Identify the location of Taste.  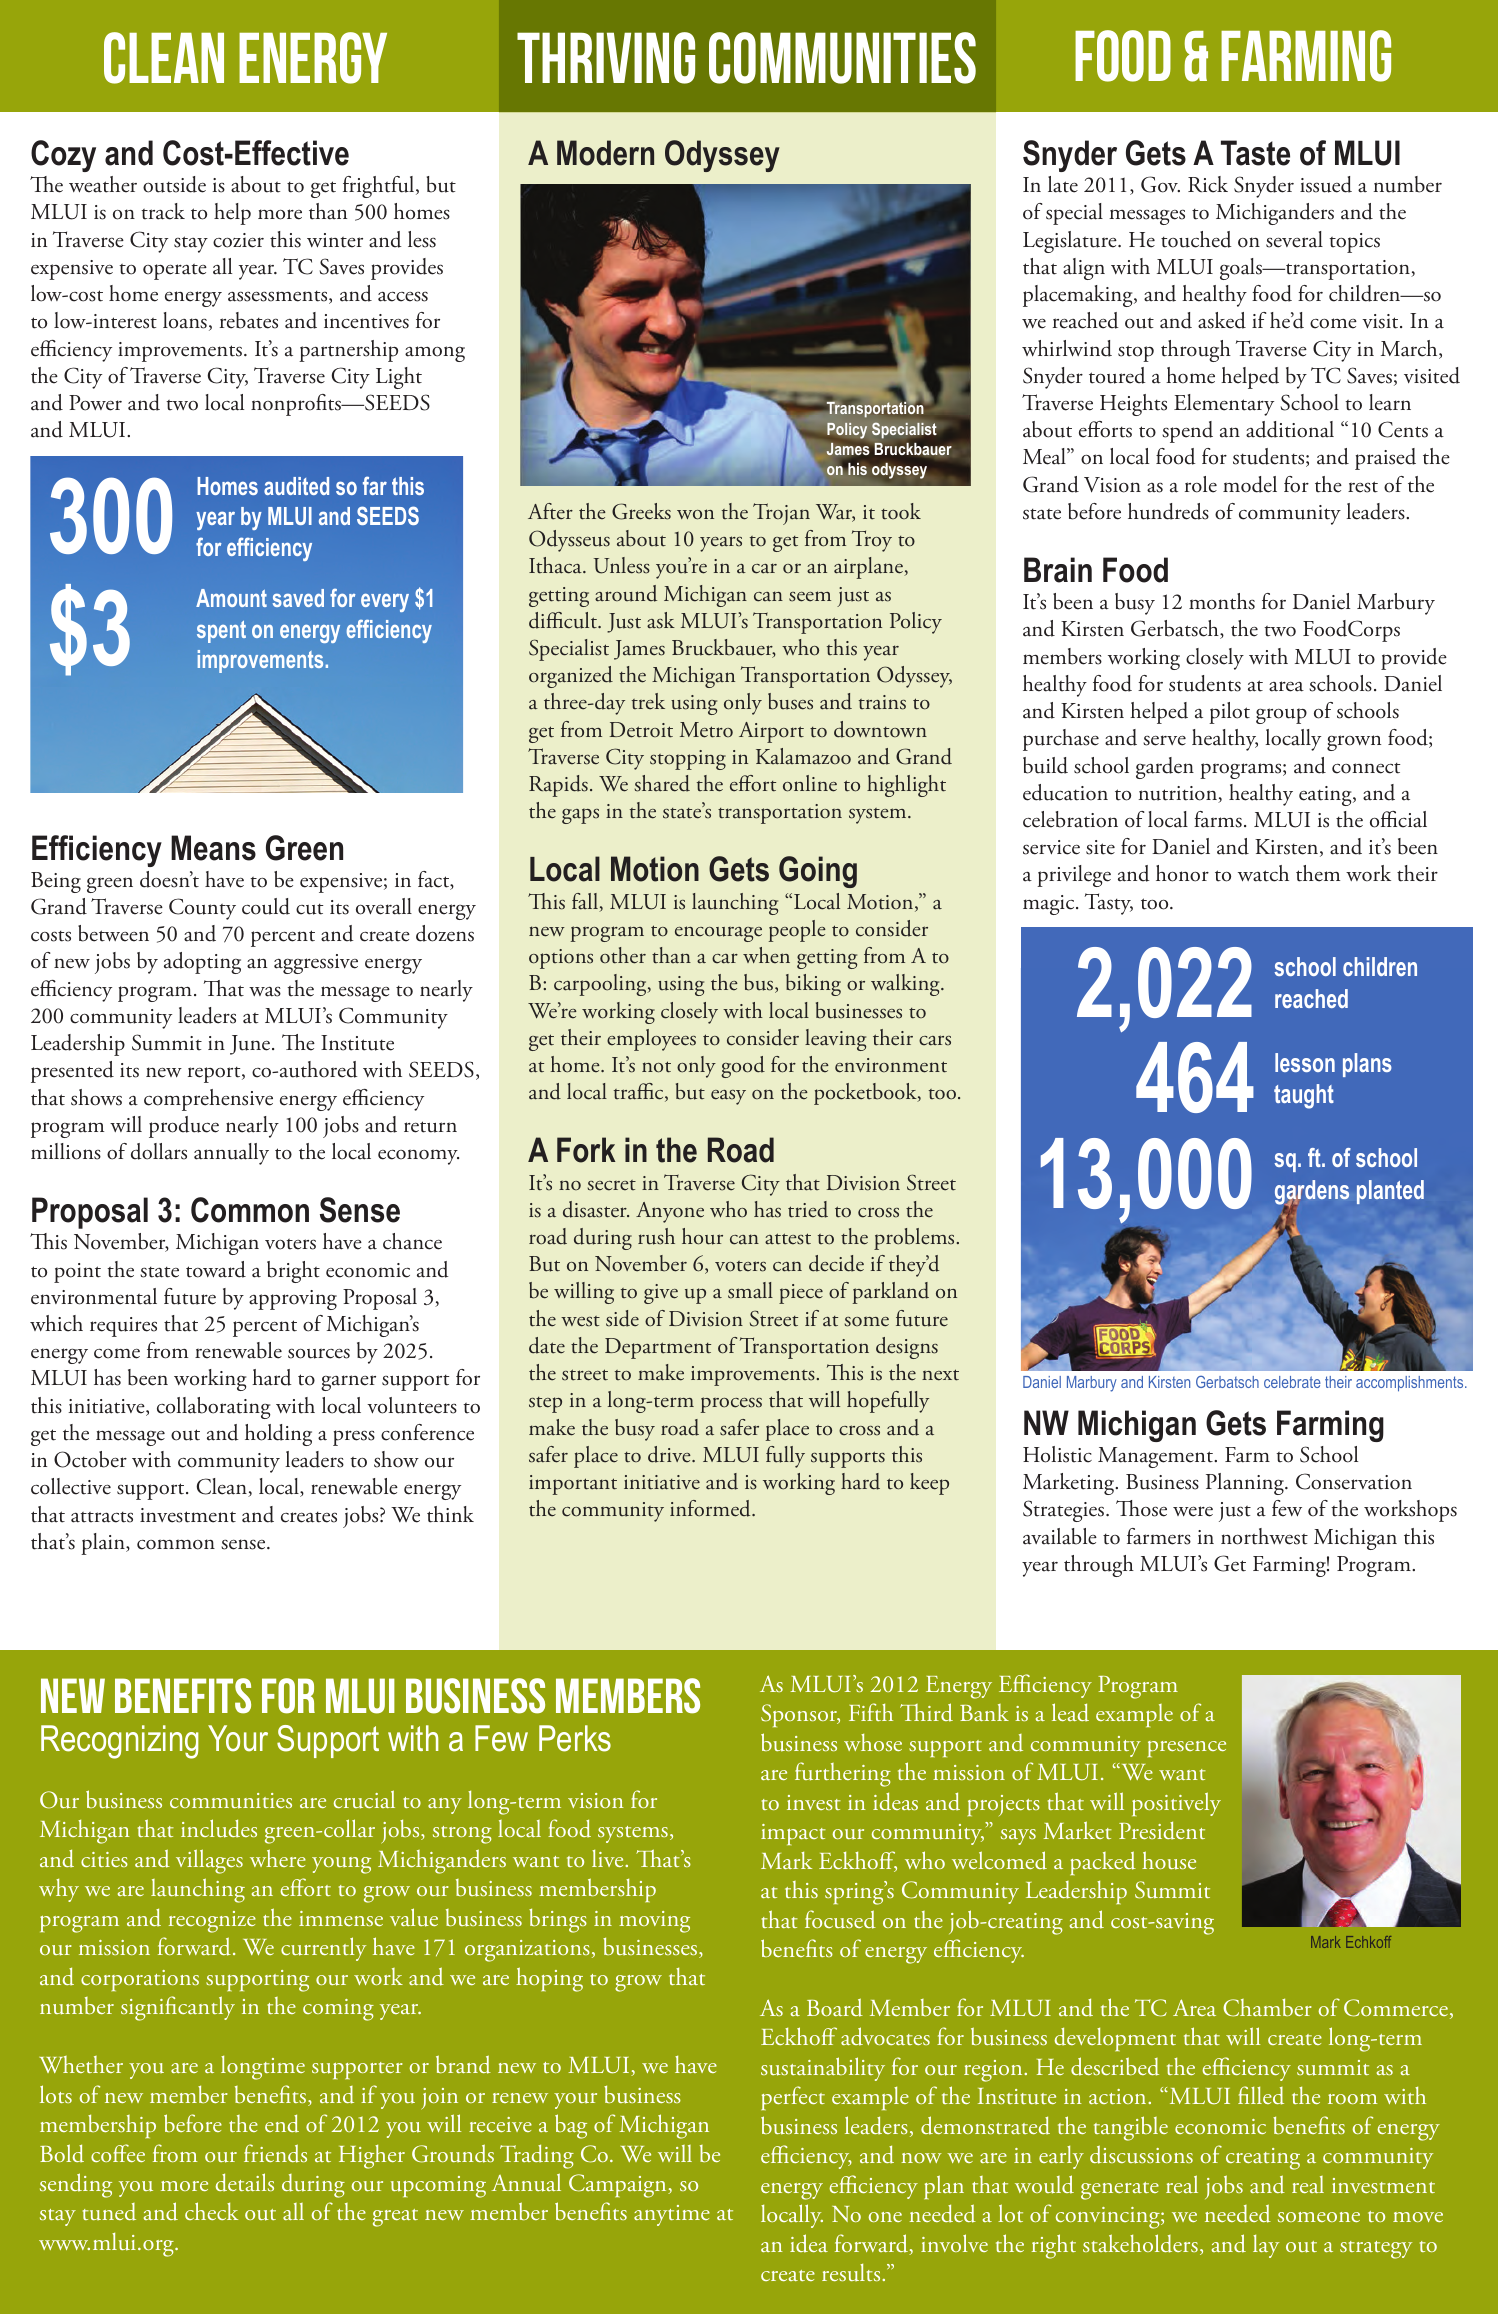
(1255, 153).
